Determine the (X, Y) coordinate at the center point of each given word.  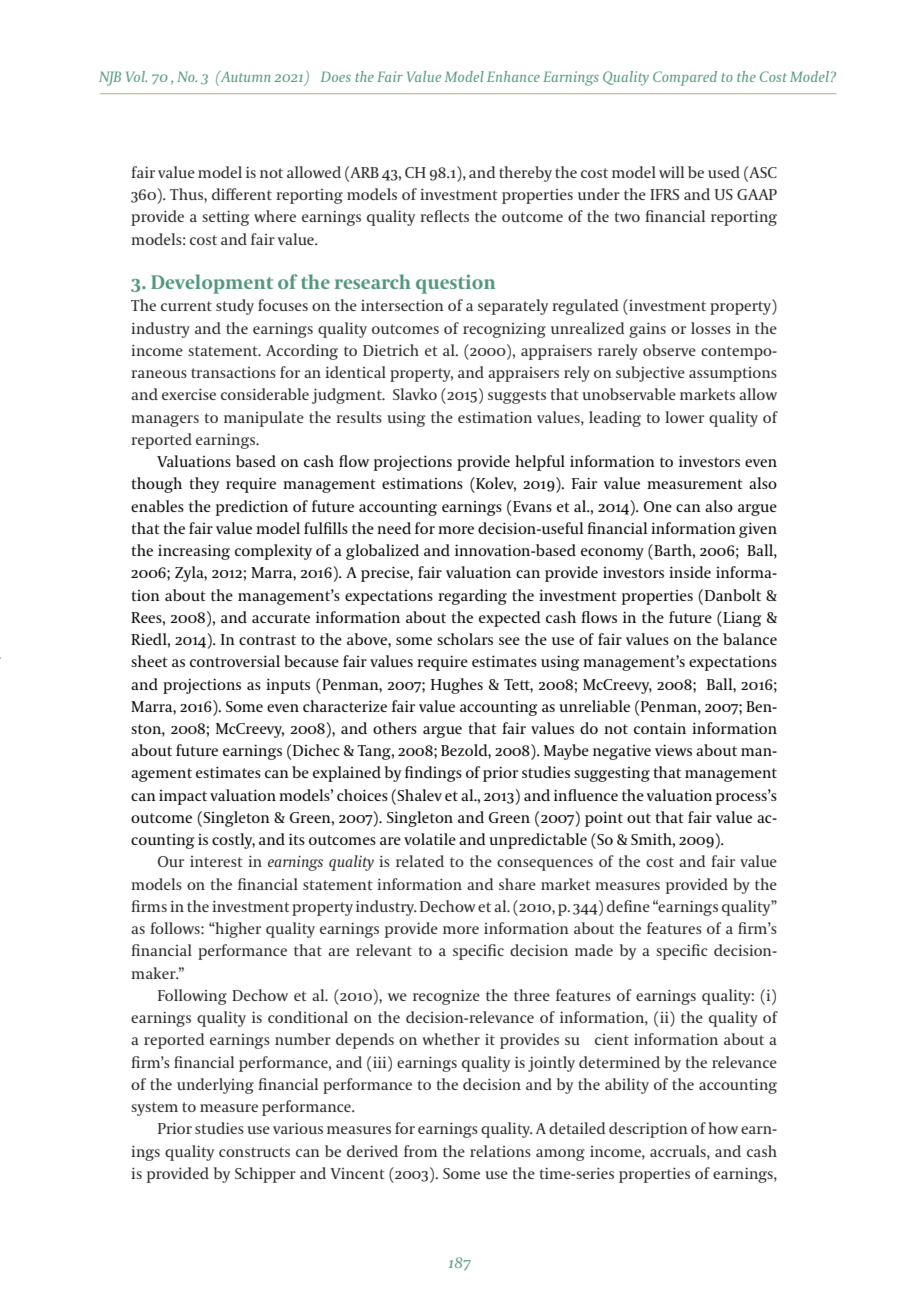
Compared (685, 78)
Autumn (244, 76)
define (628, 906)
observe (669, 350)
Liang (741, 619)
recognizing (504, 330)
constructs (254, 1152)
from (420, 1151)
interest (216, 861)
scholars (465, 639)
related (420, 861)
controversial (235, 661)
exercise (189, 394)
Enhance (513, 76)
